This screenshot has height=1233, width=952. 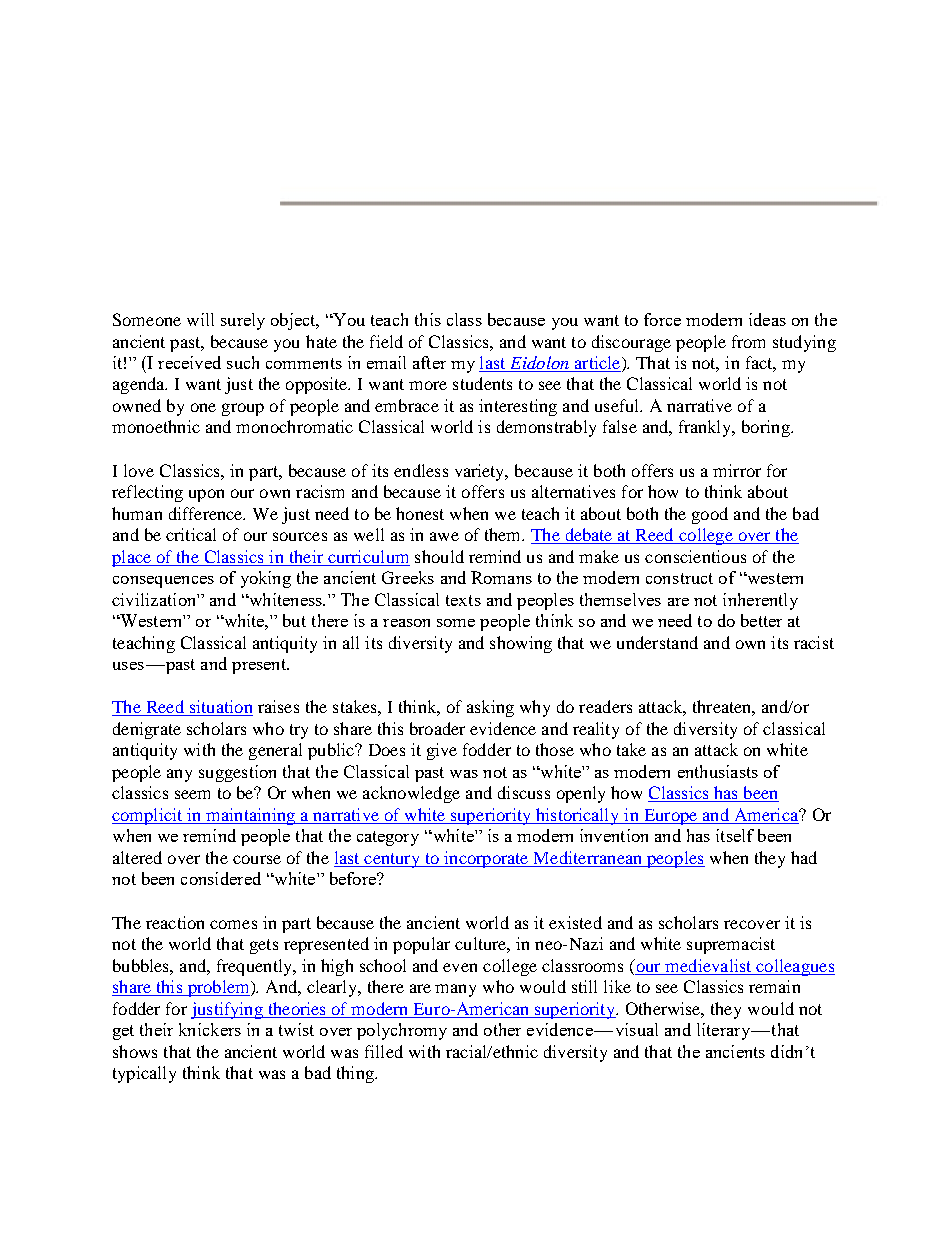 I want to click on knickers, so click(x=210, y=1029).
